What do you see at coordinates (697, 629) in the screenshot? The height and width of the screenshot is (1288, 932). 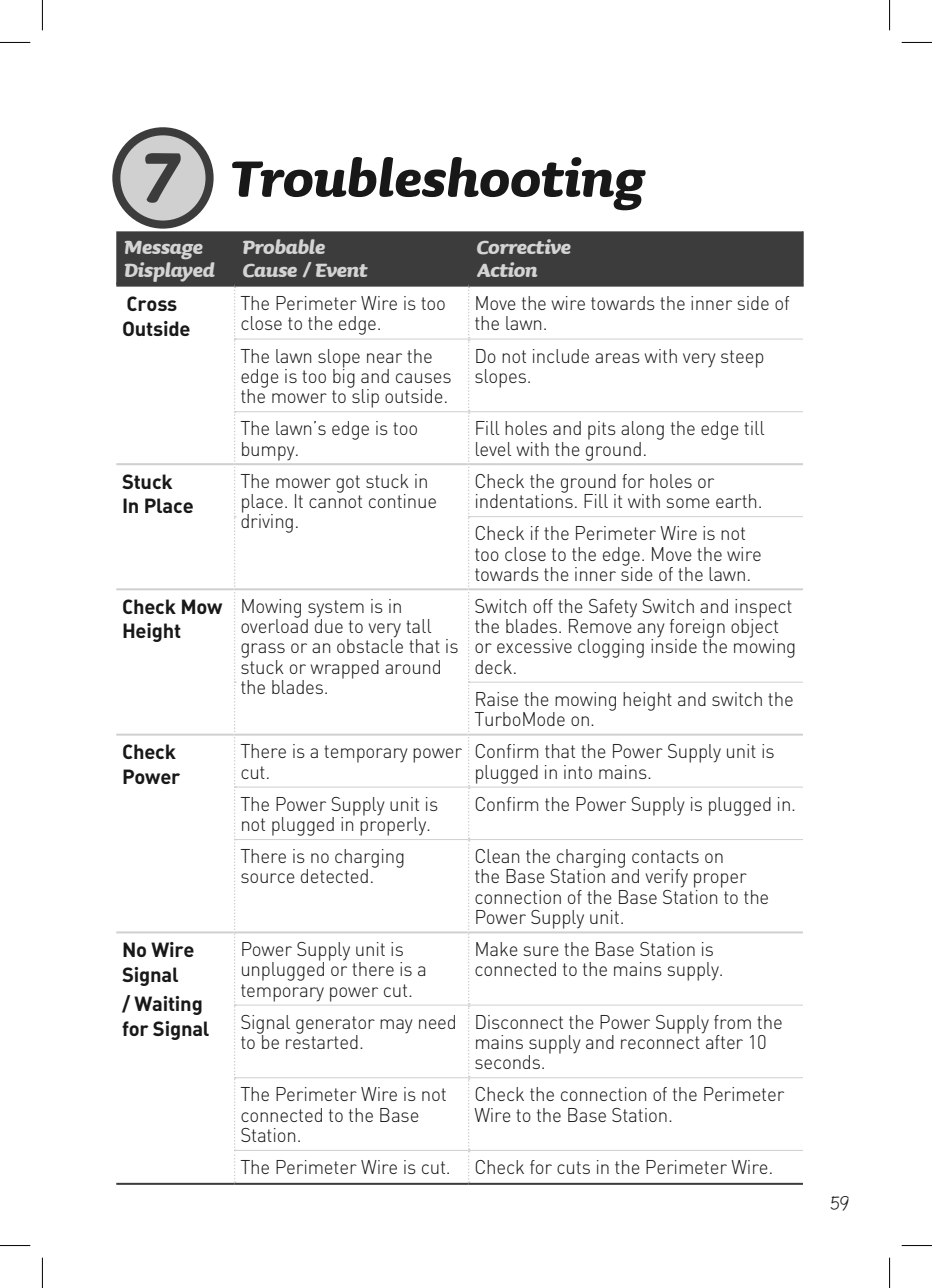 I see `foreign` at bounding box center [697, 629].
